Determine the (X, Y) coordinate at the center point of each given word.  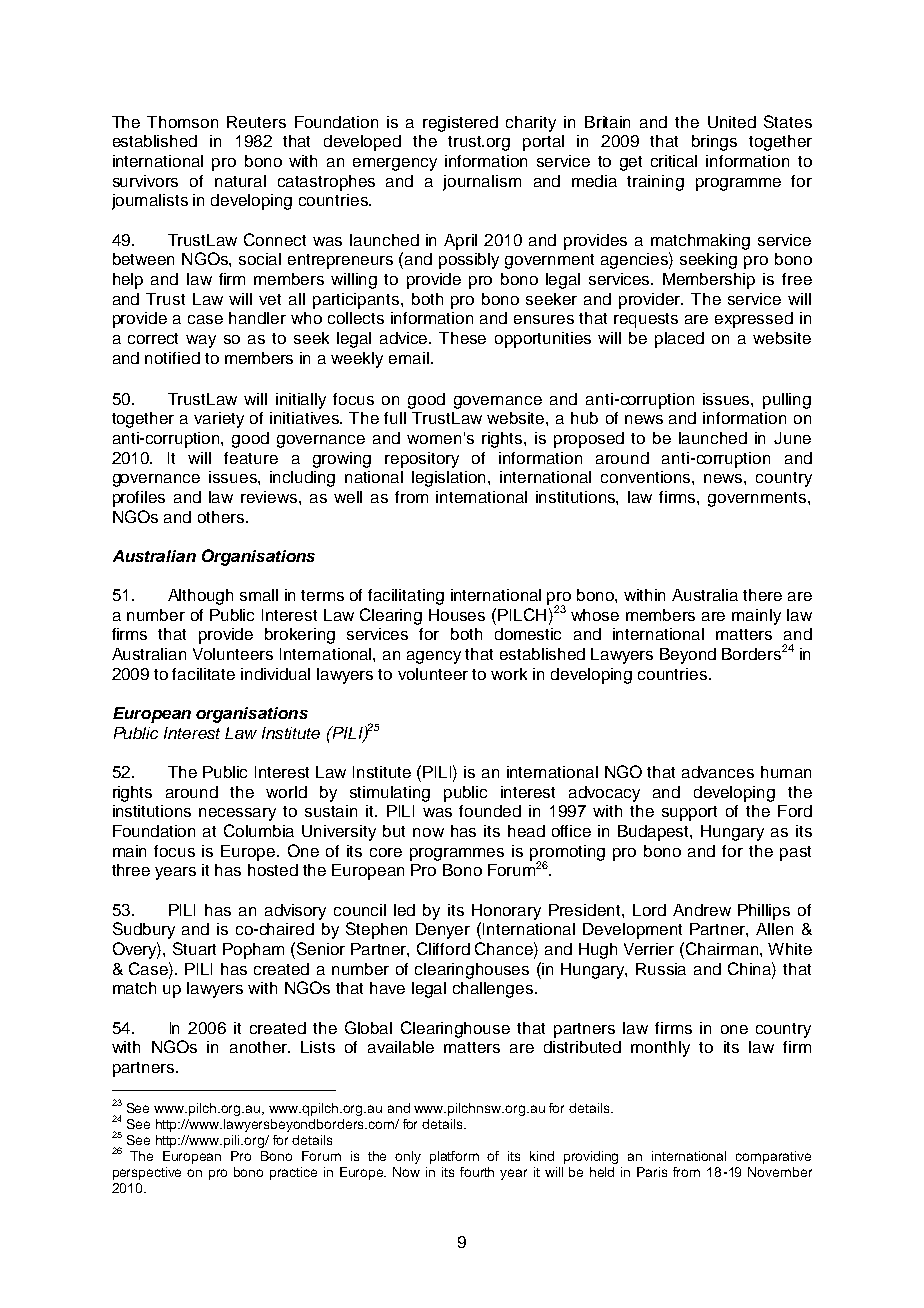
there (762, 595)
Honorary (506, 912)
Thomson (182, 122)
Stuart (194, 948)
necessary (237, 814)
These (462, 338)
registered (460, 124)
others (222, 517)
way (201, 341)
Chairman (720, 948)
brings (714, 143)
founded (490, 811)
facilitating (406, 597)
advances (718, 772)
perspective (147, 1173)
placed (679, 340)
